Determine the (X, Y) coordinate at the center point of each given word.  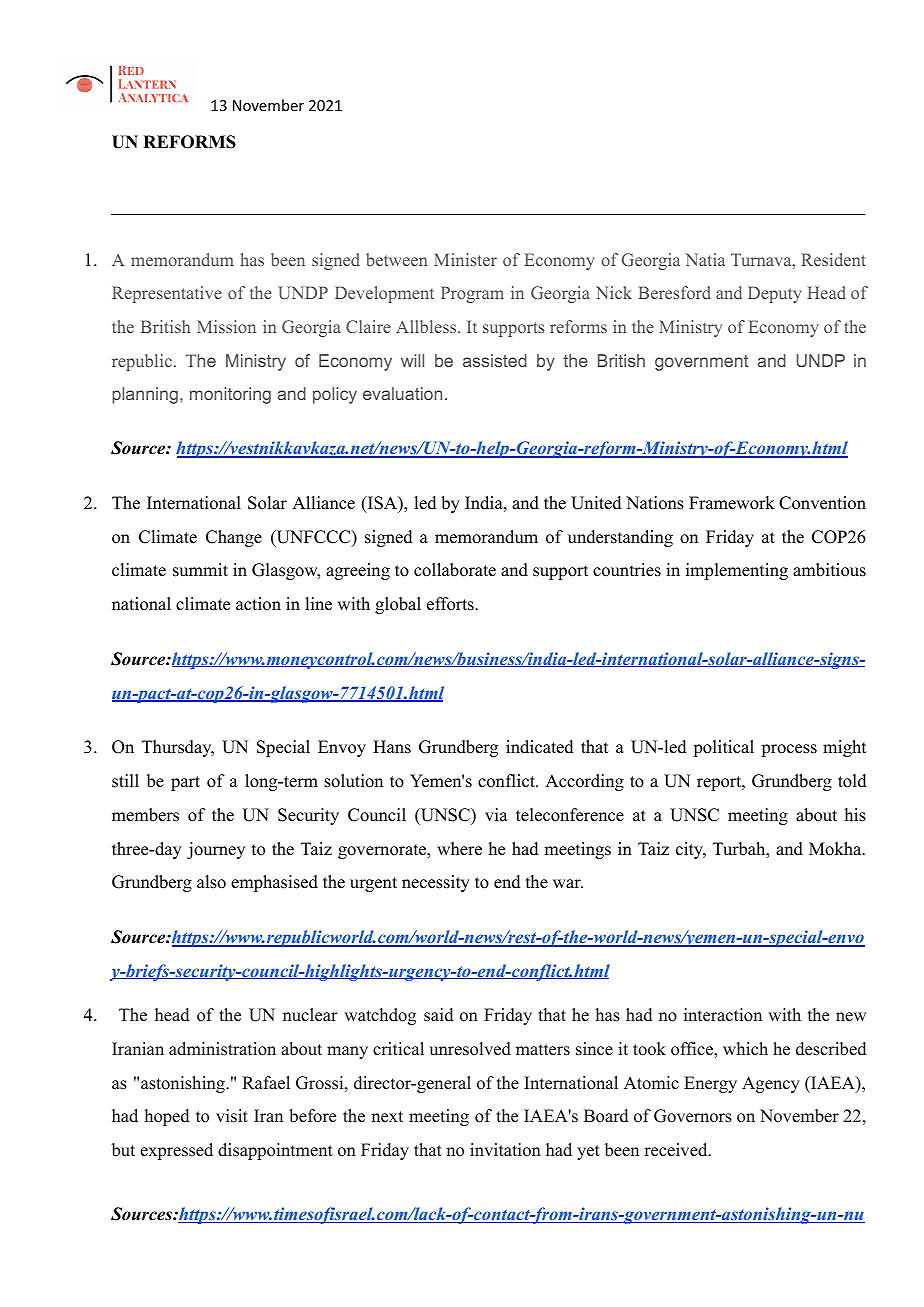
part (185, 783)
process (789, 750)
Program (472, 294)
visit (232, 1116)
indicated (540, 747)
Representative (167, 294)
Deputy (775, 294)
